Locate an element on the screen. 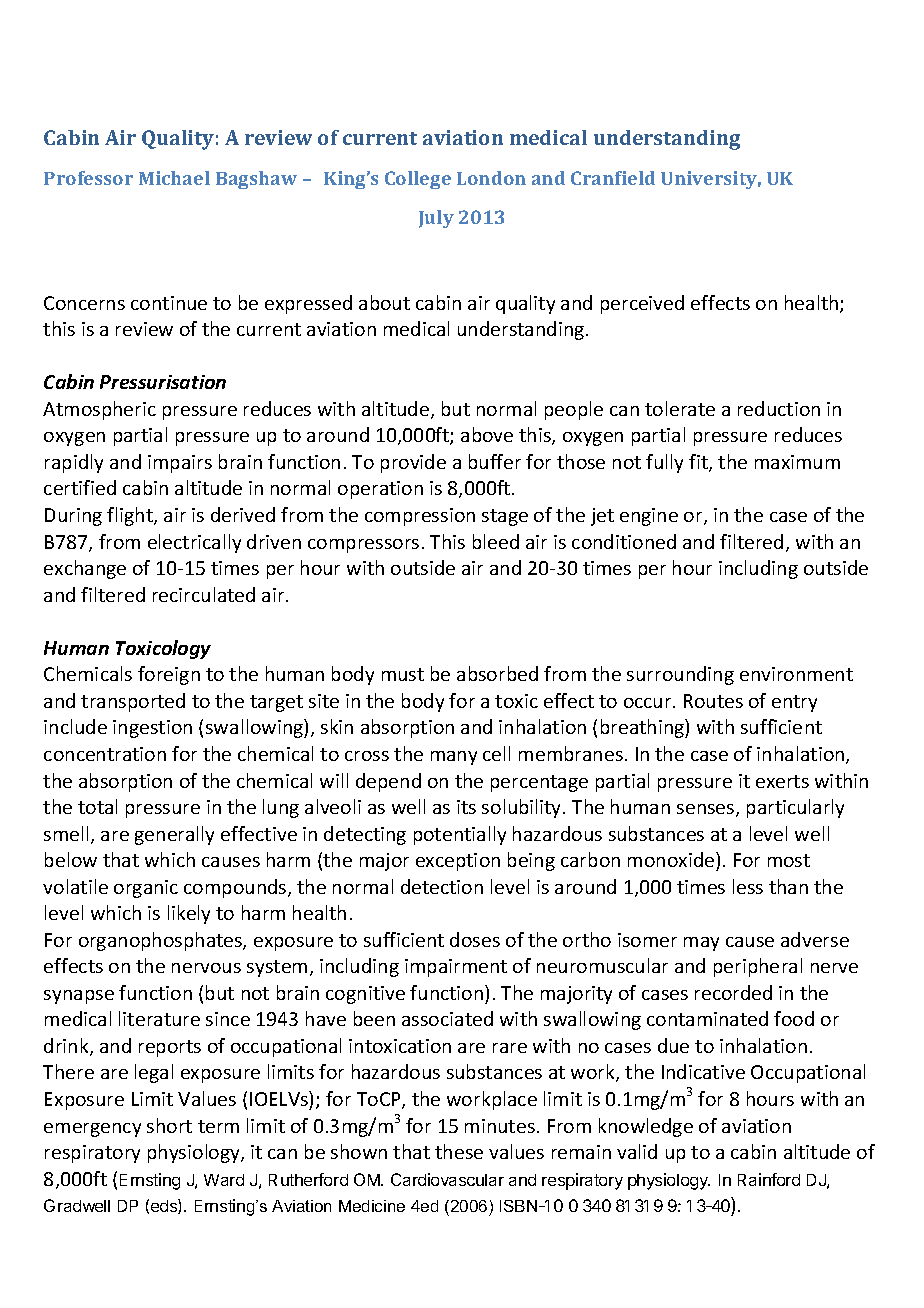 This screenshot has width=924, height=1308. flight is located at coordinates (131, 516).
